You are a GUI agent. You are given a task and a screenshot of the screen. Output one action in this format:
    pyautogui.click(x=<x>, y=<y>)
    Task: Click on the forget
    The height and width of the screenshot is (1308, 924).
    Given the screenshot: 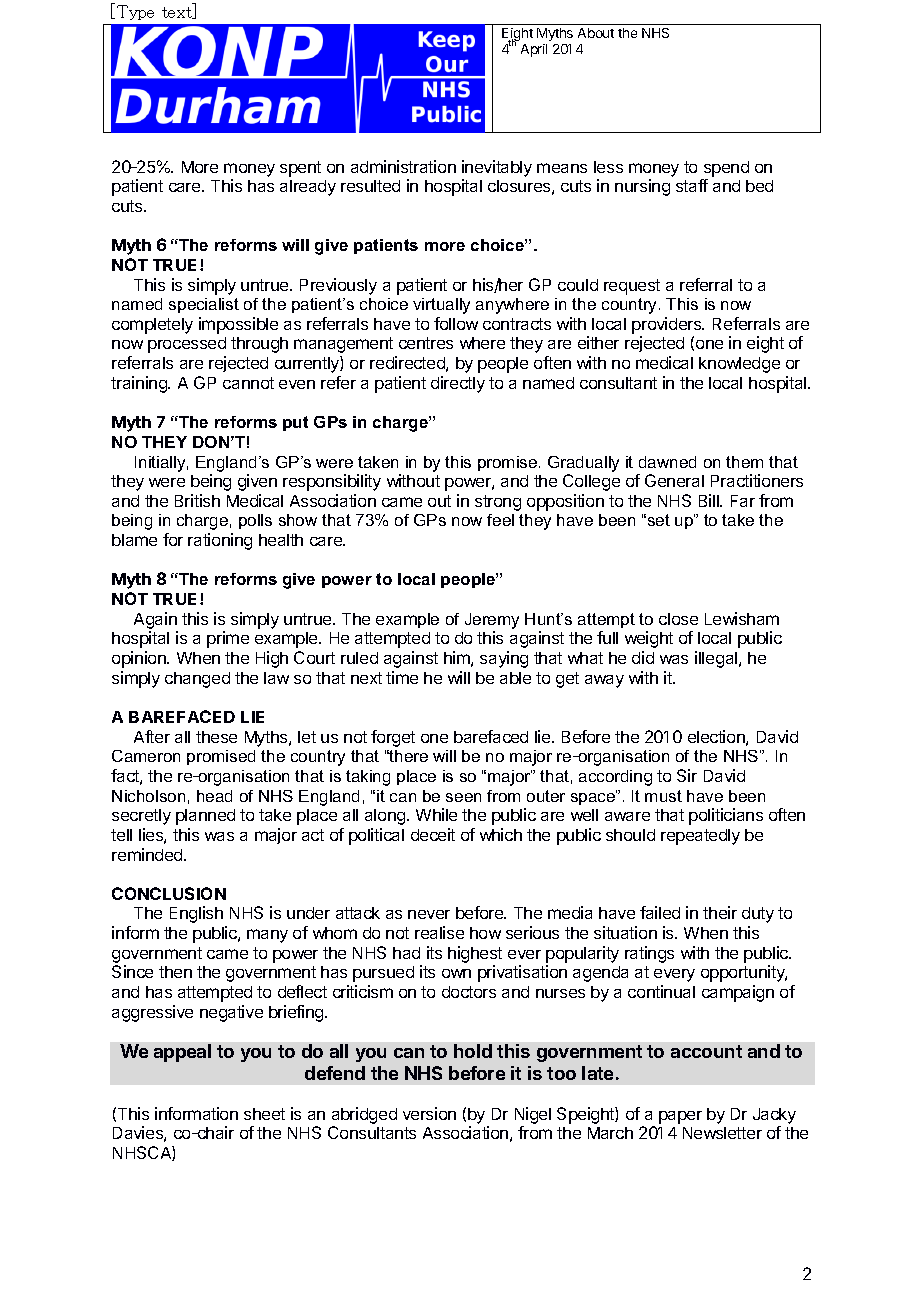 What is the action you would take?
    pyautogui.click(x=393, y=738)
